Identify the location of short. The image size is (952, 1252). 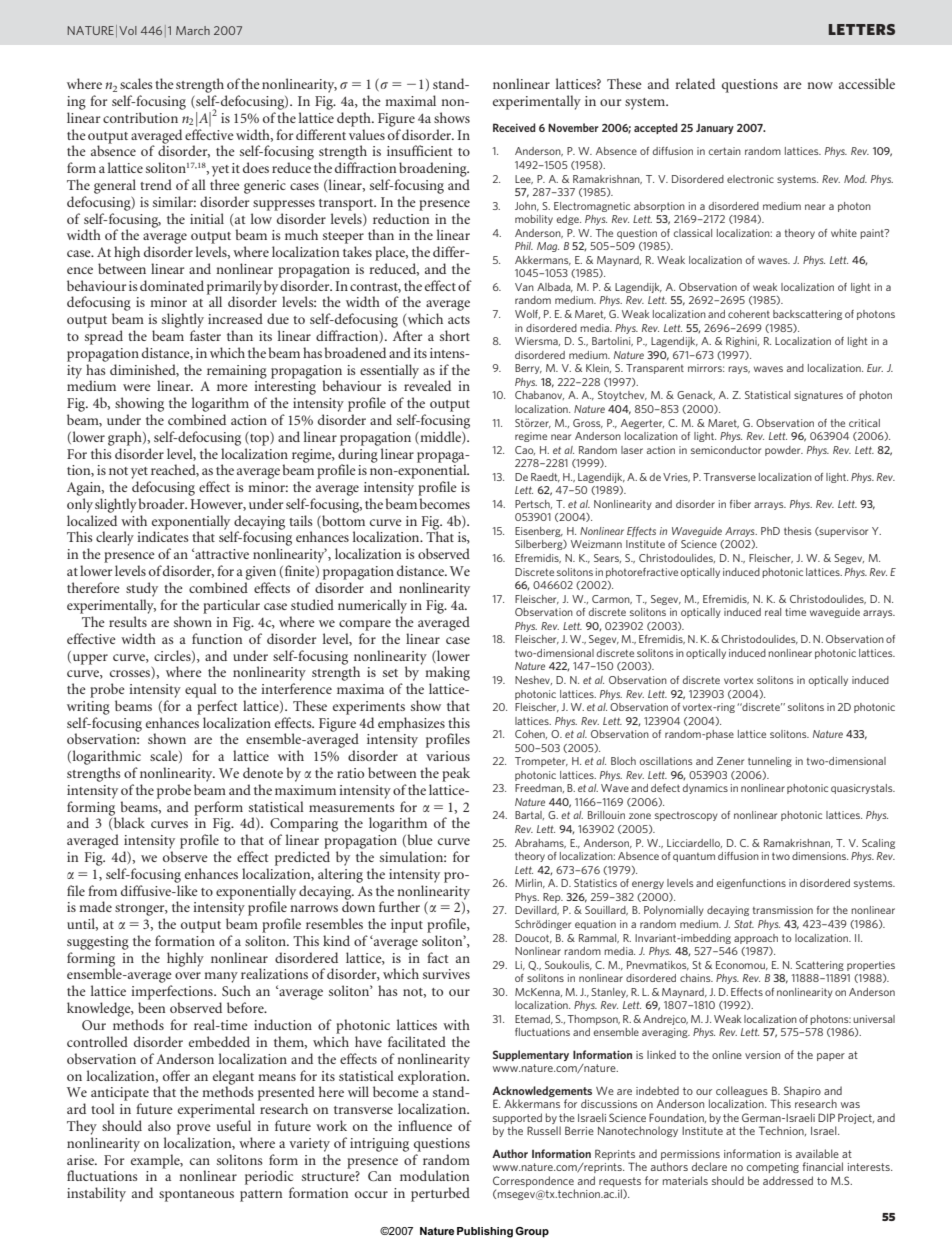
(455, 335).
